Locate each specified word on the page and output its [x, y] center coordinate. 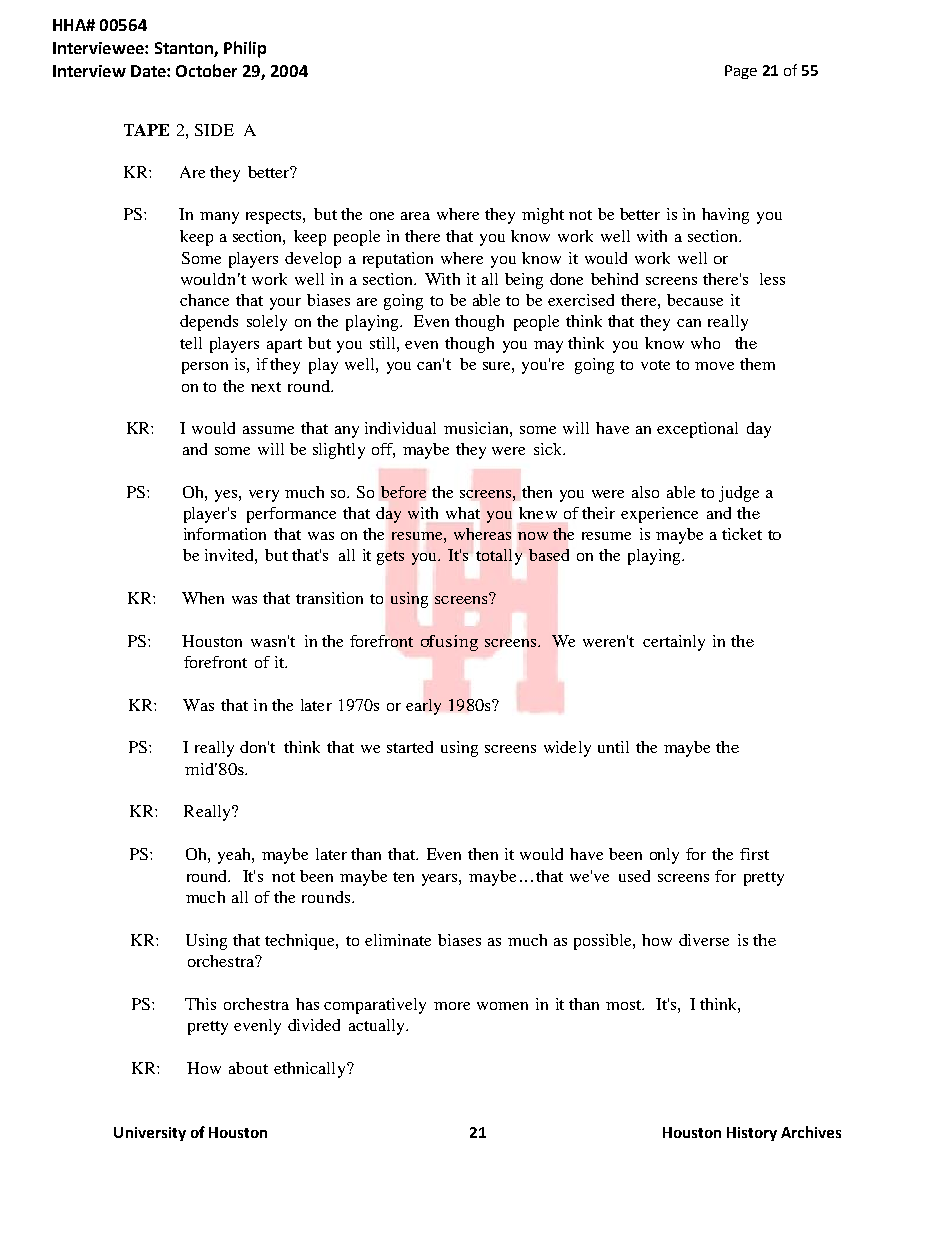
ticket [742, 534]
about [248, 1068]
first [754, 854]
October [206, 70]
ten [403, 877]
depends [209, 323]
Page [741, 72]
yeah [235, 856]
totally [499, 557]
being [524, 281]
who [705, 343]
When [203, 598]
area [415, 216]
